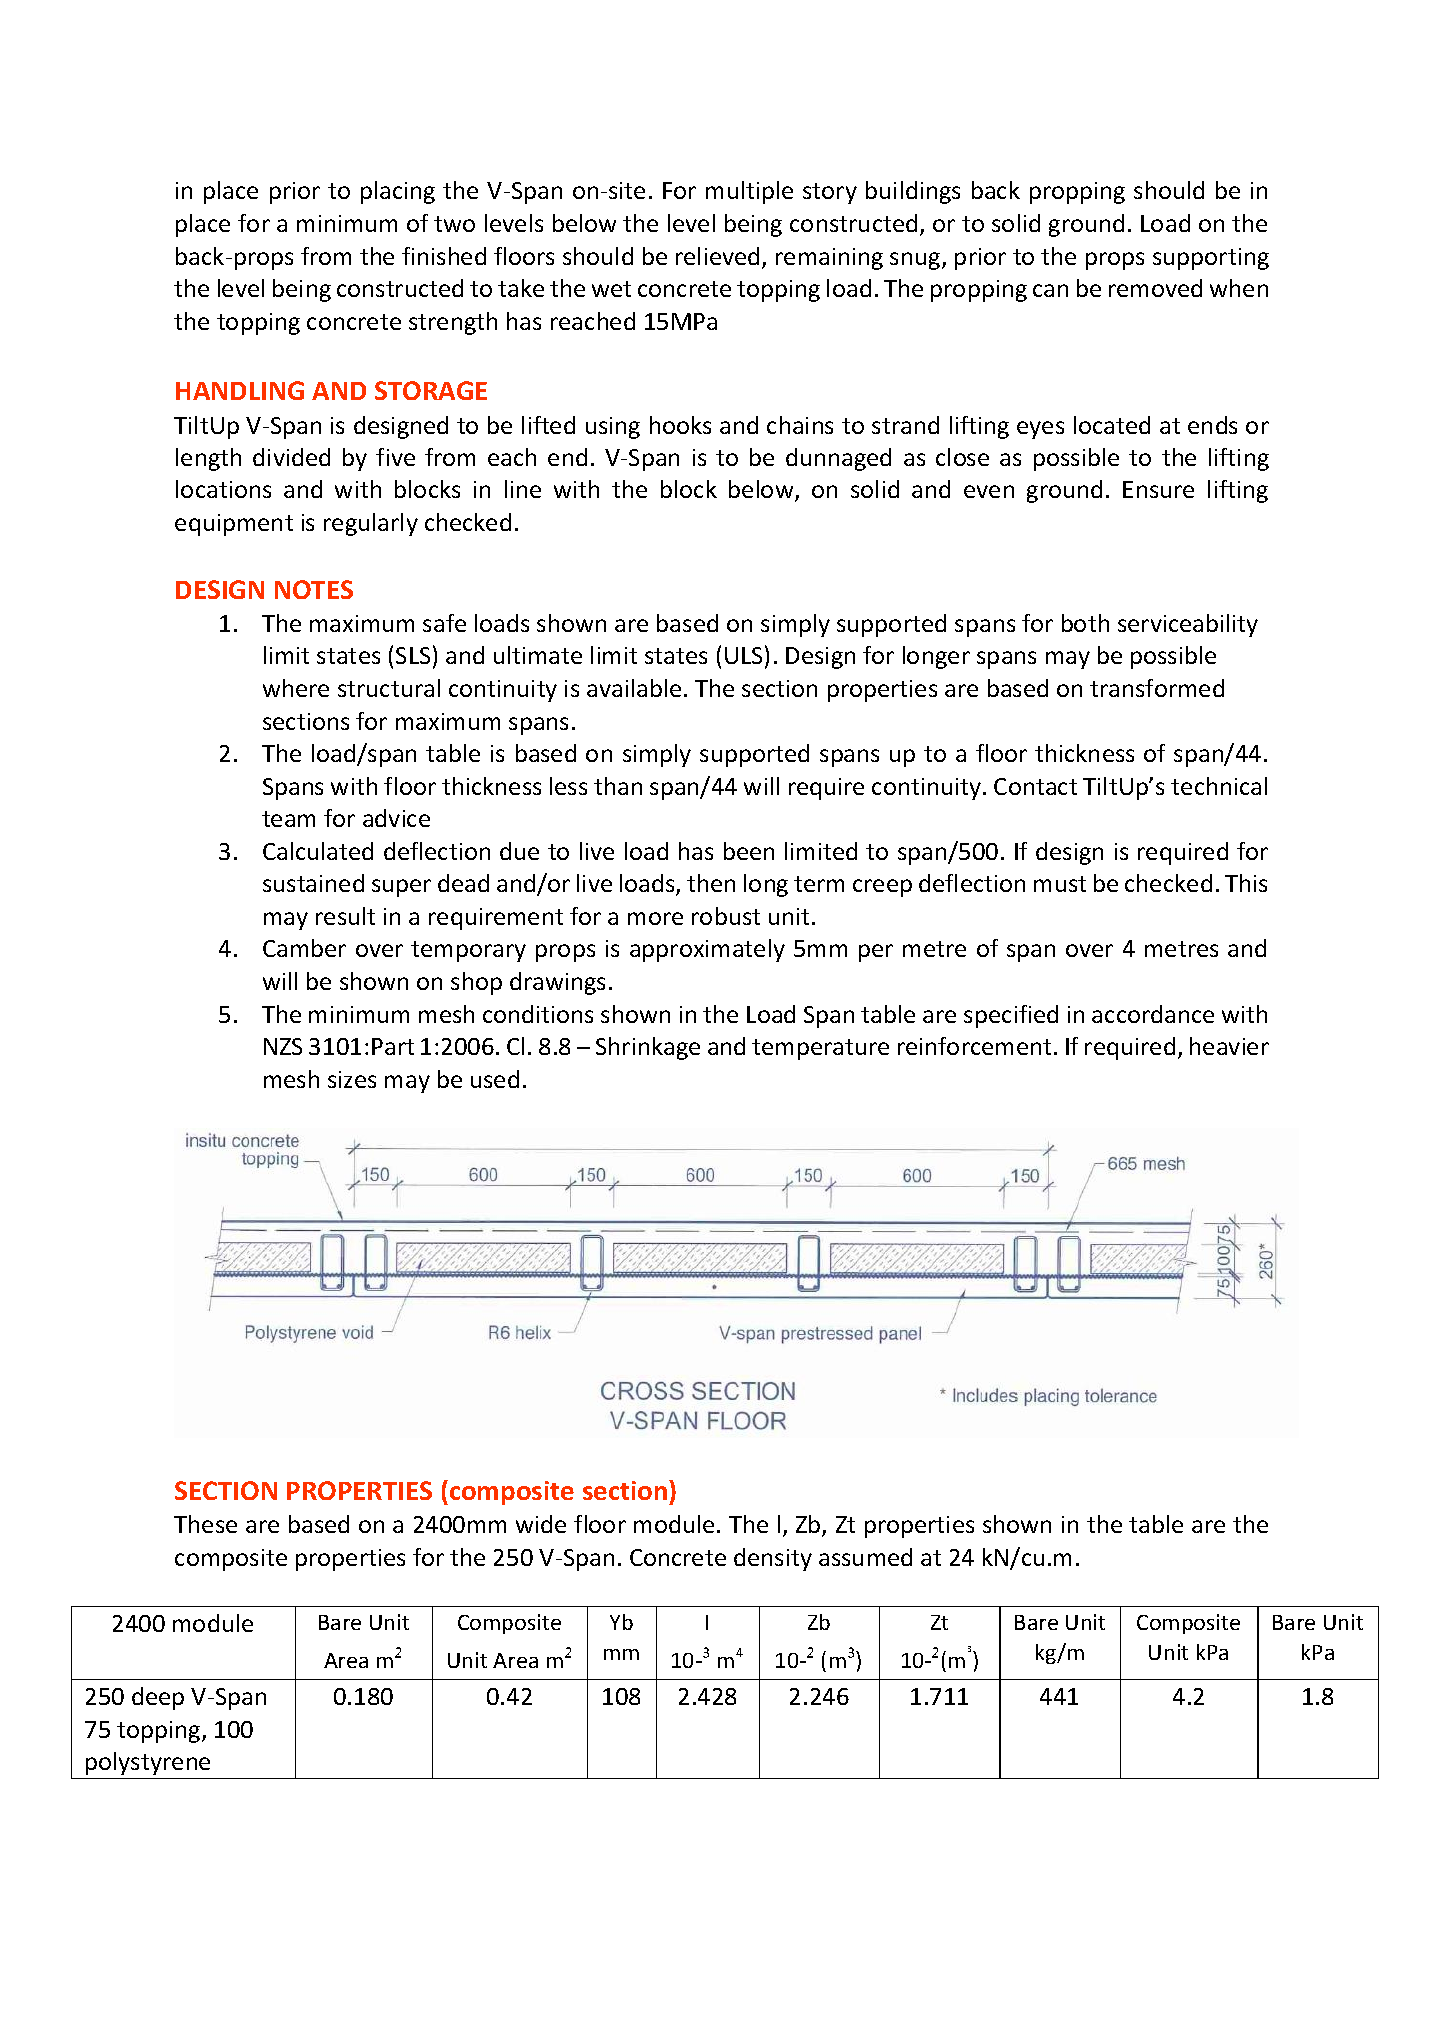 The width and height of the screenshot is (1444, 2042). I want to click on accordance, so click(1153, 1014).
